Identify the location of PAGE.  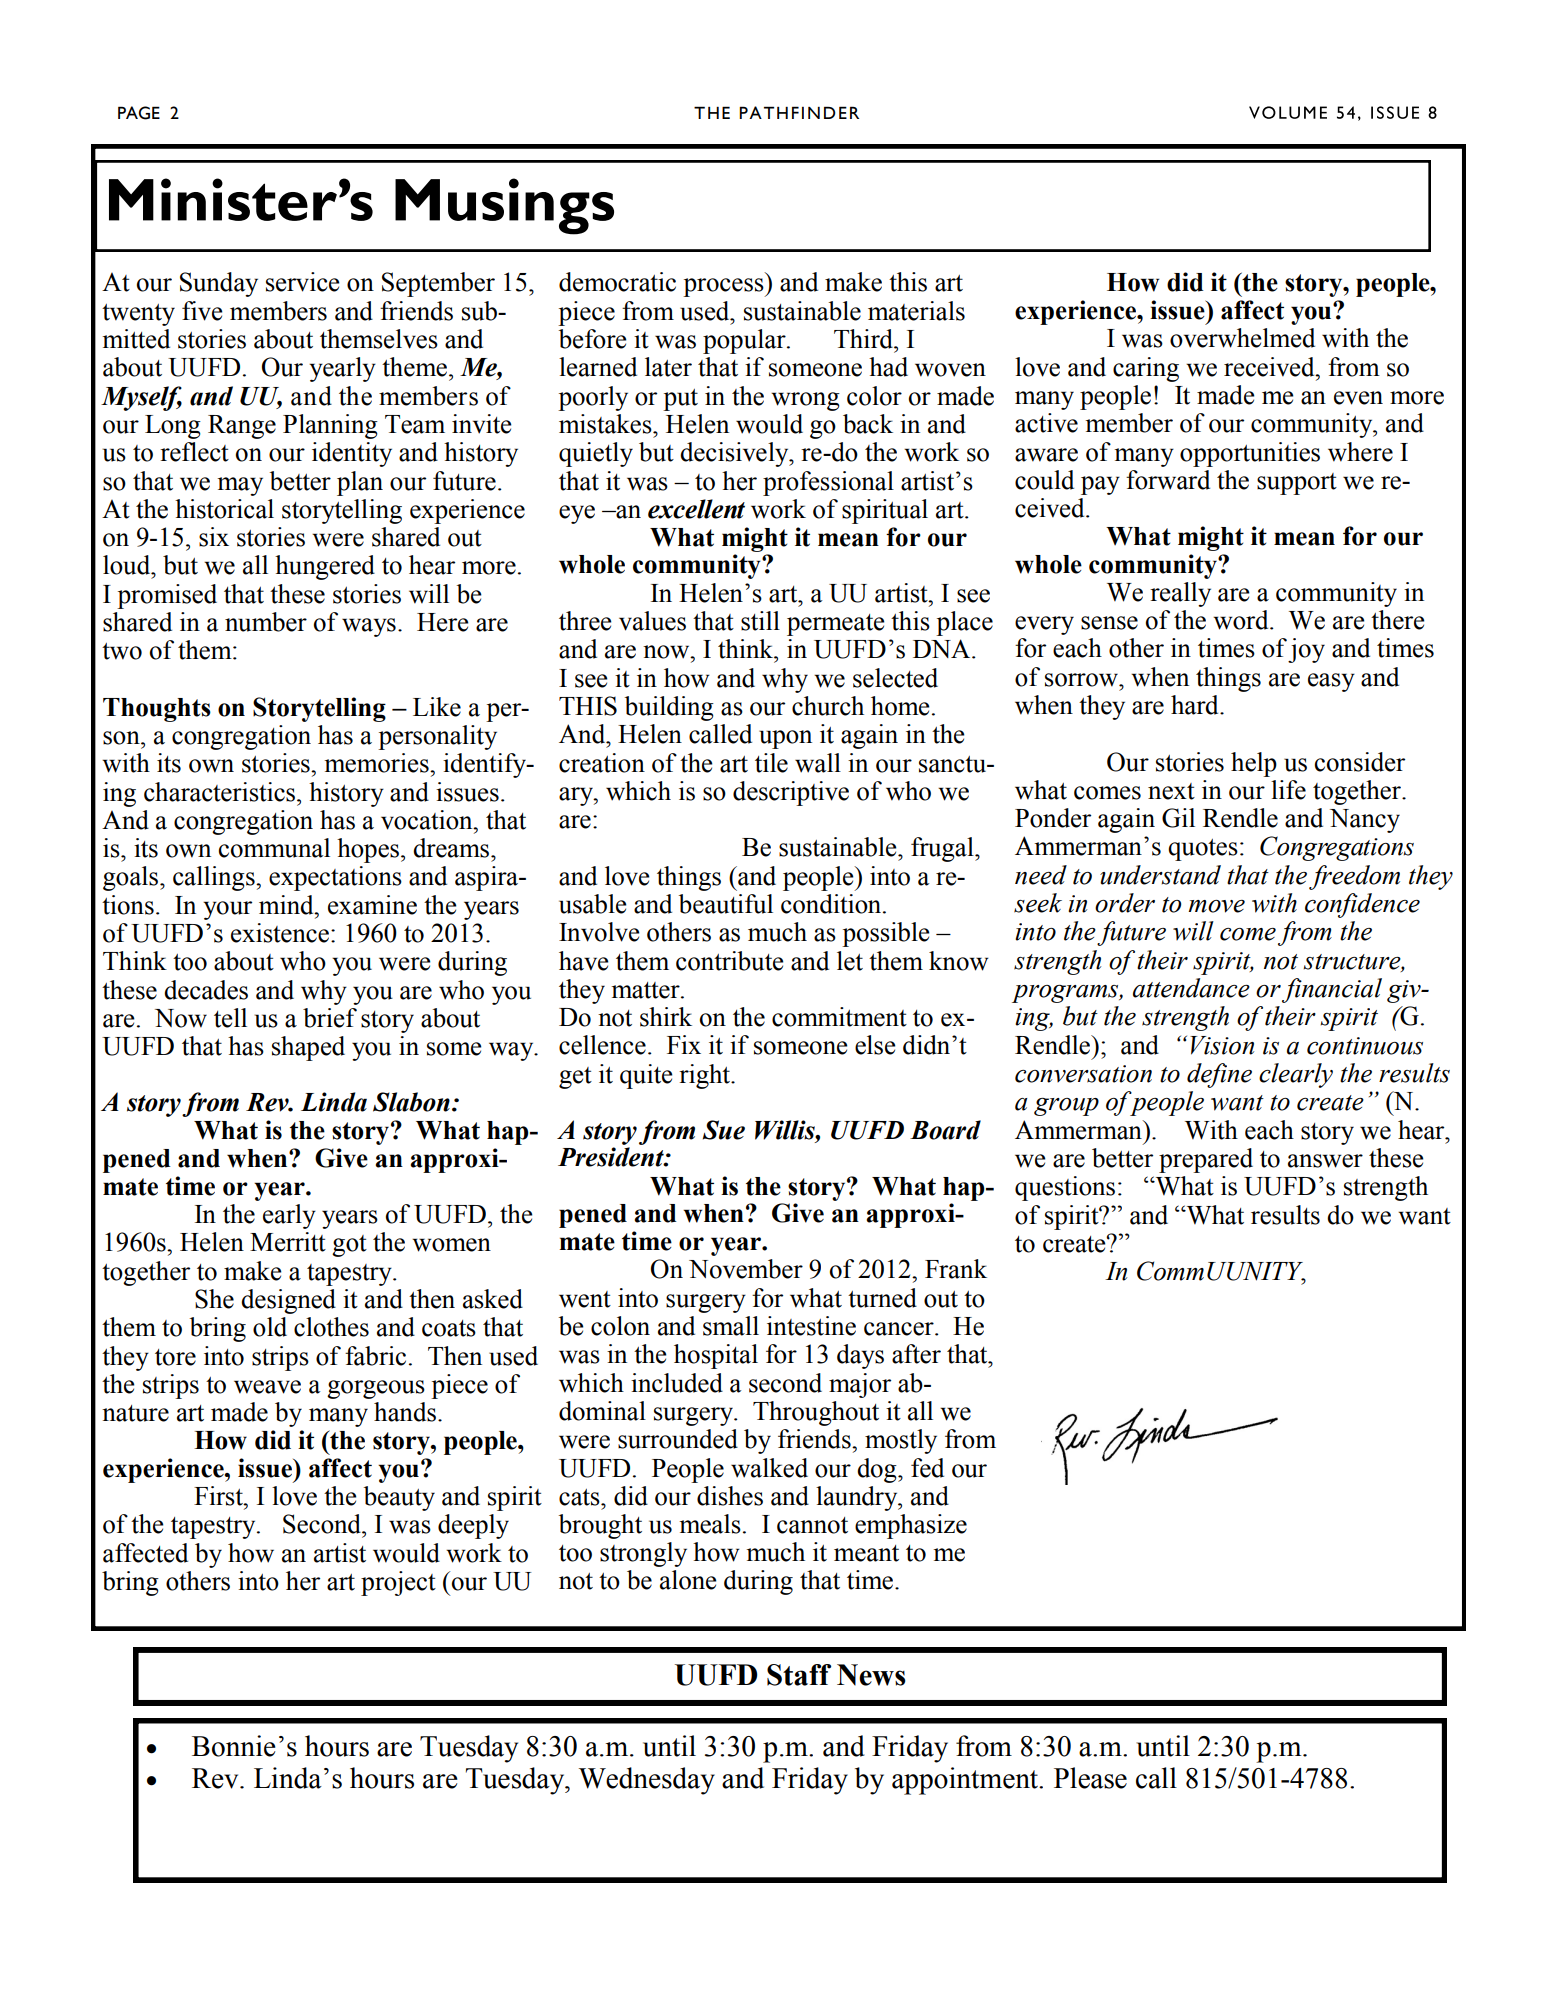
(139, 113).
